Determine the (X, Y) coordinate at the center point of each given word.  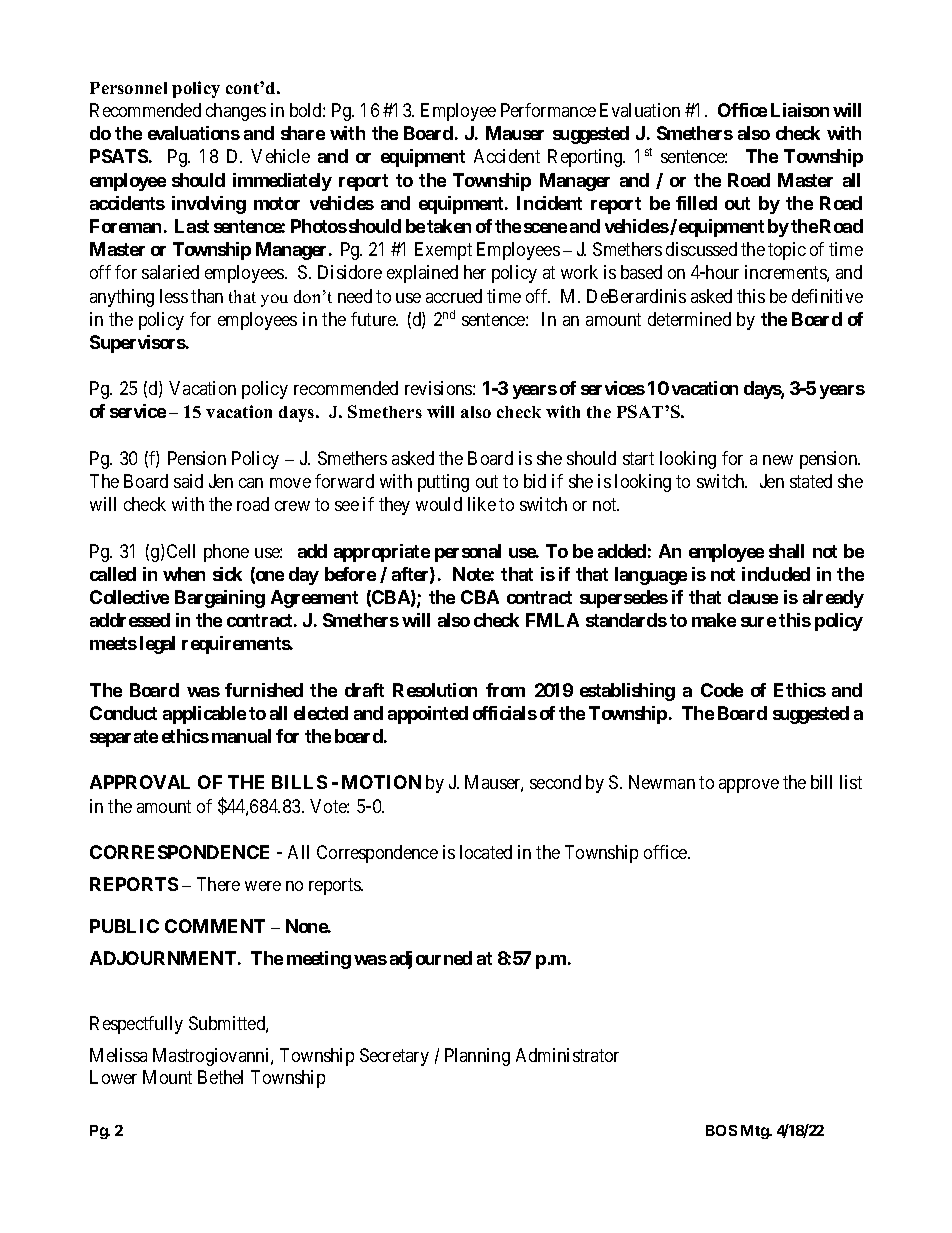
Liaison (800, 110)
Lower (113, 1077)
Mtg (755, 1132)
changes (236, 112)
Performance (548, 110)
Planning (477, 1057)
